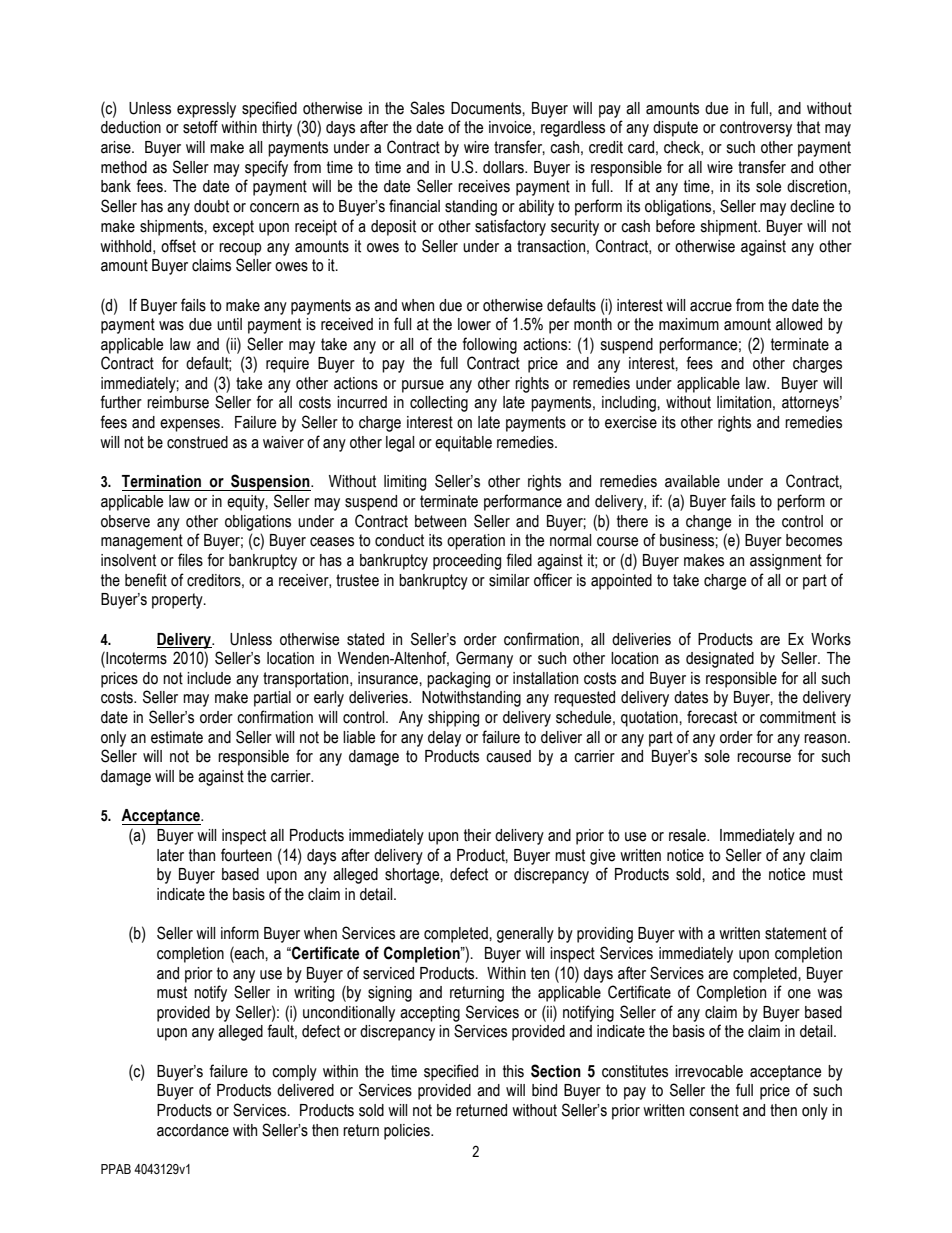 Image resolution: width=952 pixels, height=1233 pixels. What do you see at coordinates (756, 129) in the screenshot?
I see `controversy` at bounding box center [756, 129].
